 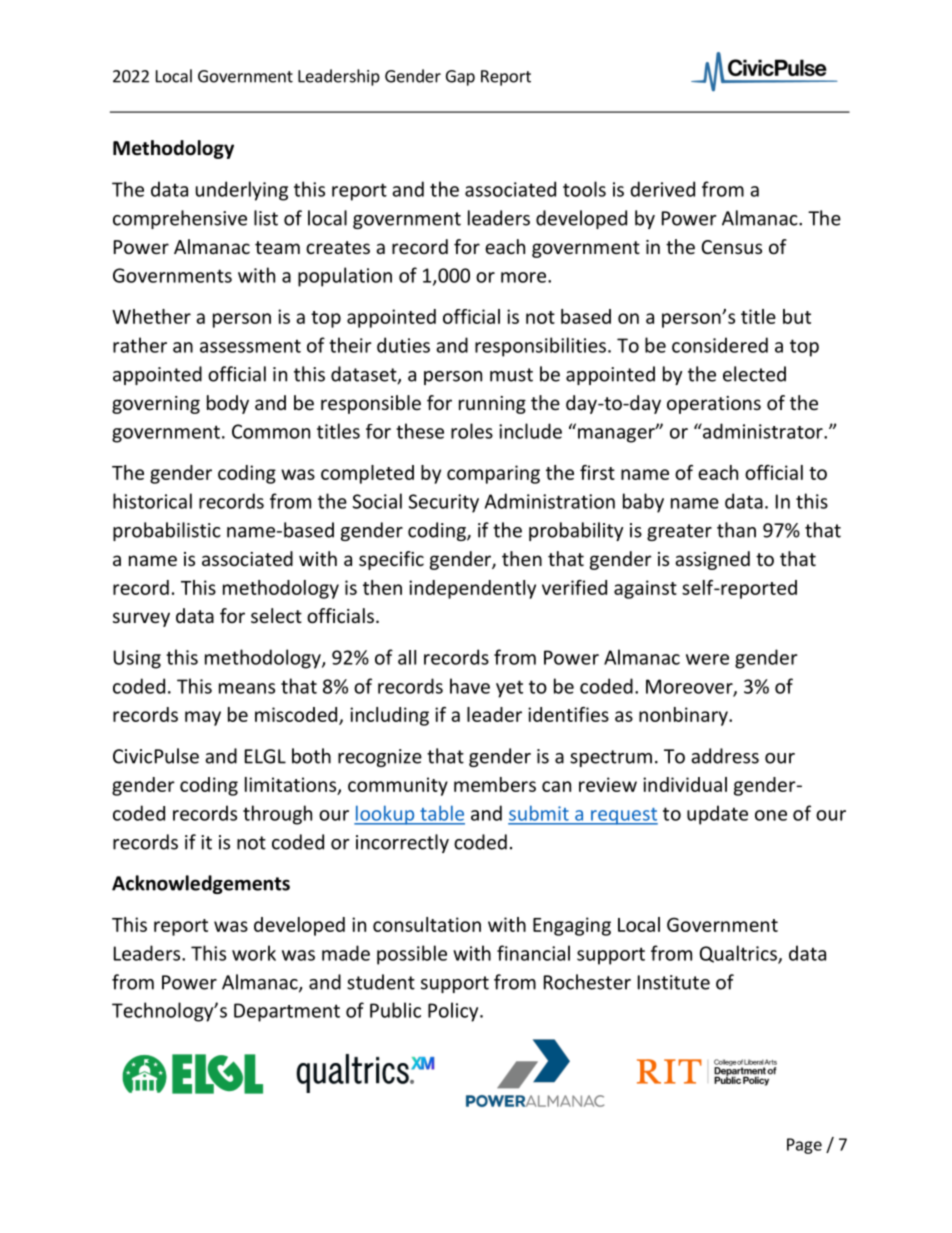 What do you see at coordinates (454, 1012) in the image?
I see `Policy` at bounding box center [454, 1012].
